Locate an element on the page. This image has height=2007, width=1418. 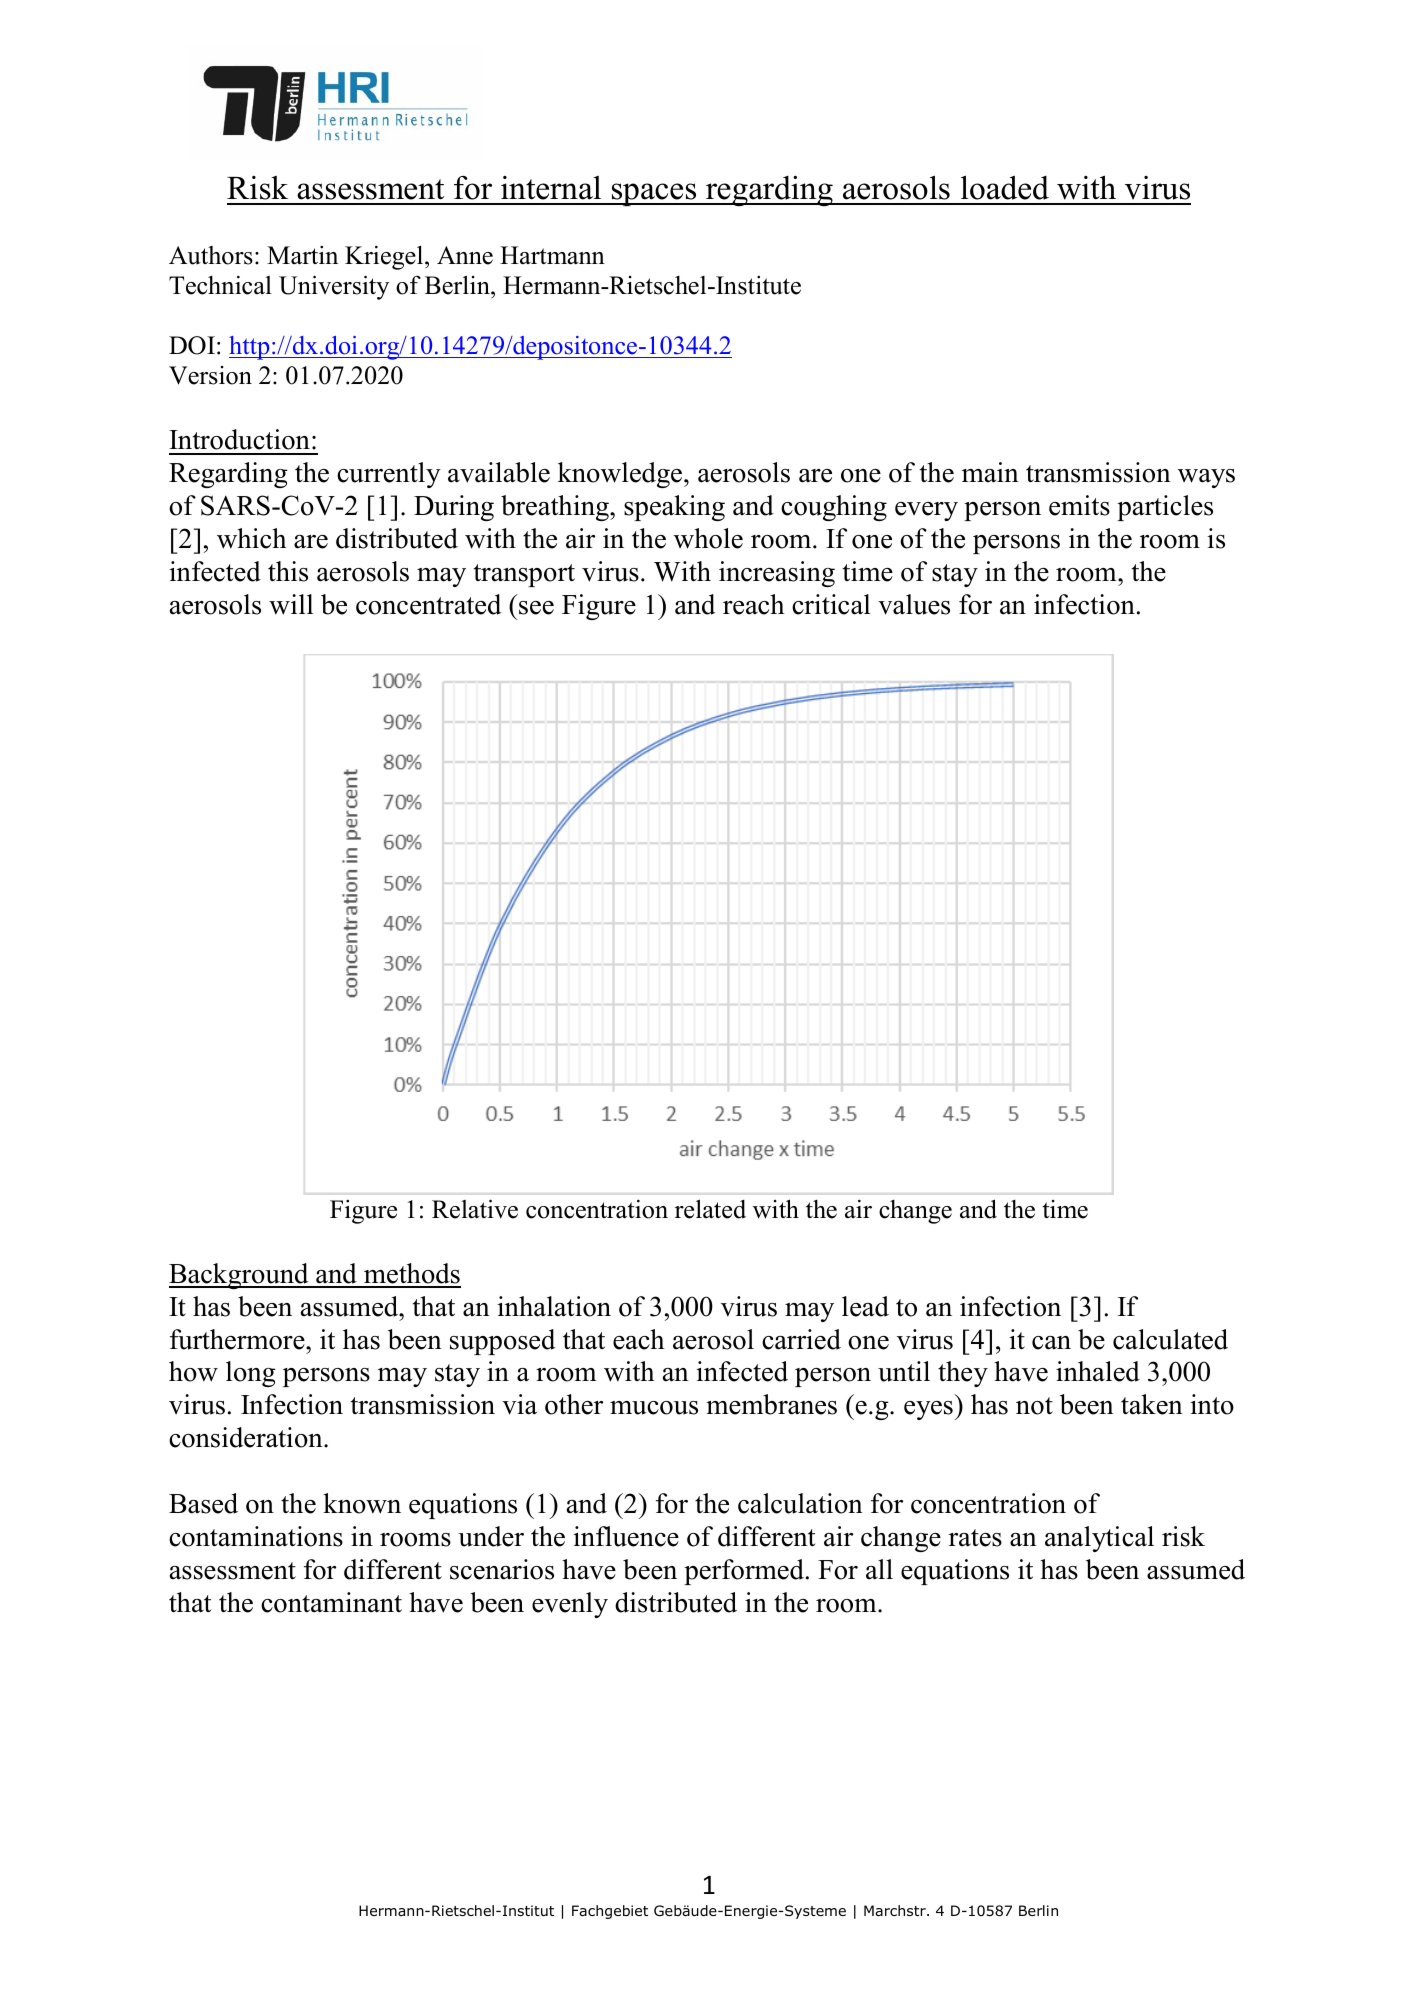
will is located at coordinates (291, 604).
